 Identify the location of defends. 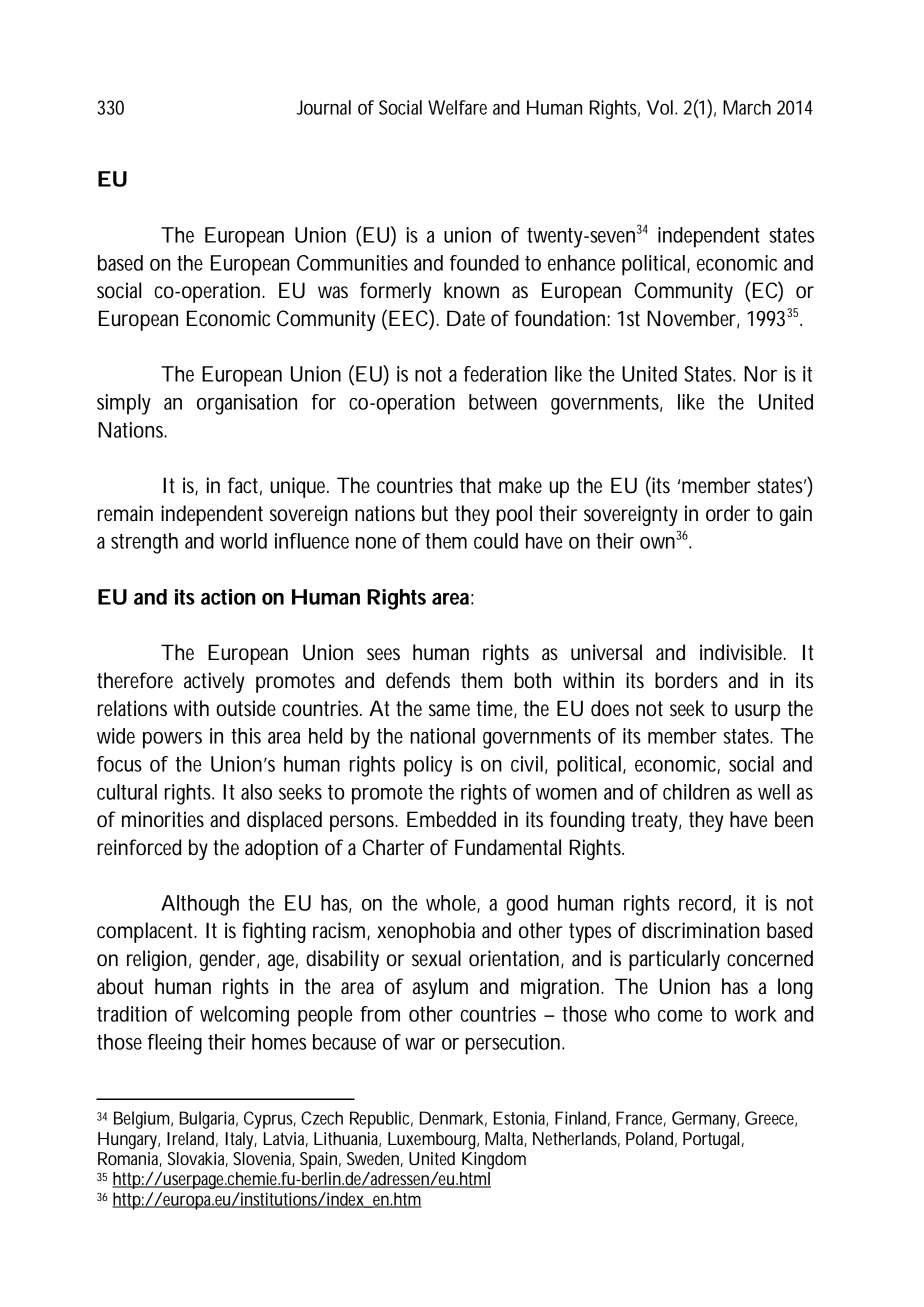
(418, 680).
